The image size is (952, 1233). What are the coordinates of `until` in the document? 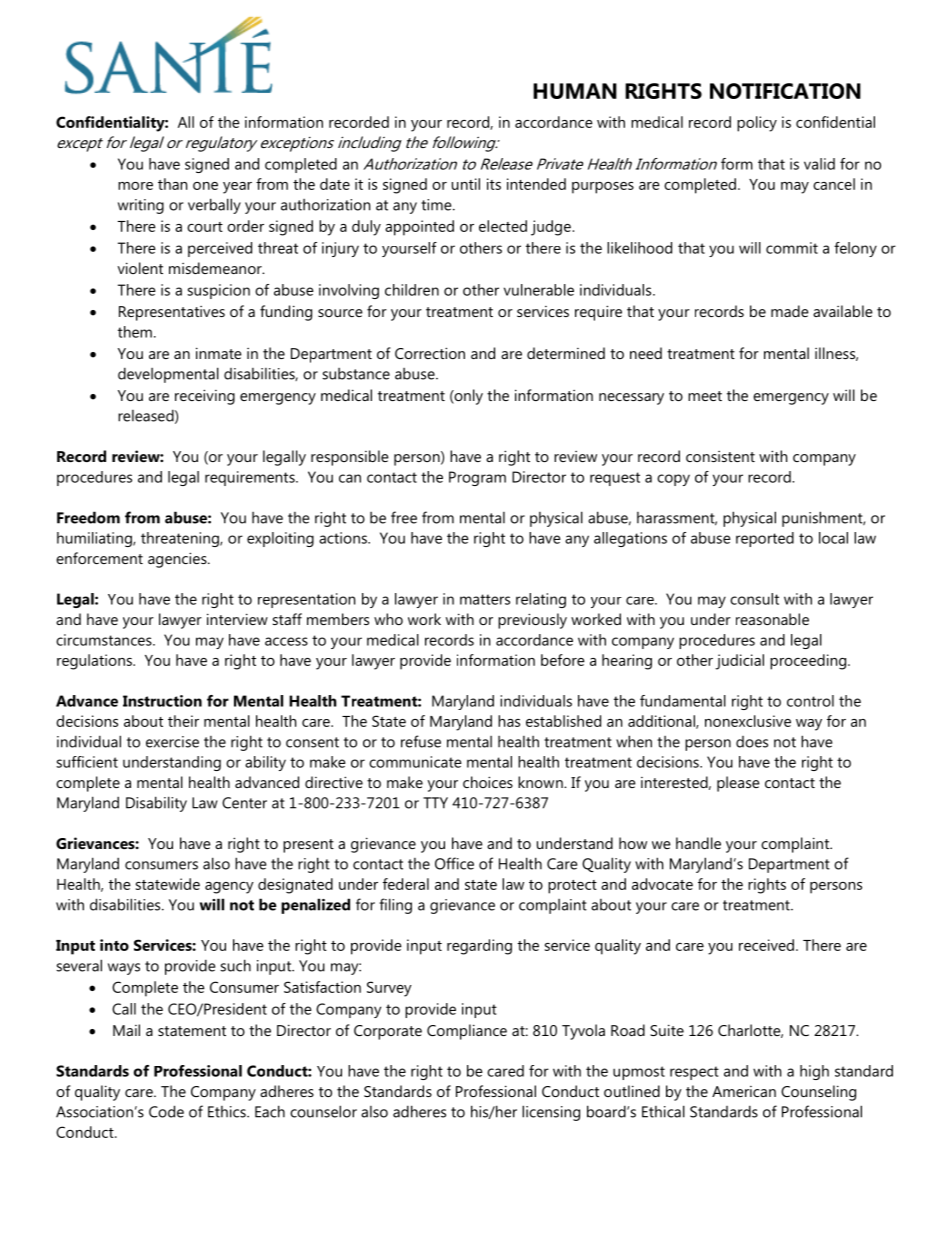 It's located at (466, 184).
